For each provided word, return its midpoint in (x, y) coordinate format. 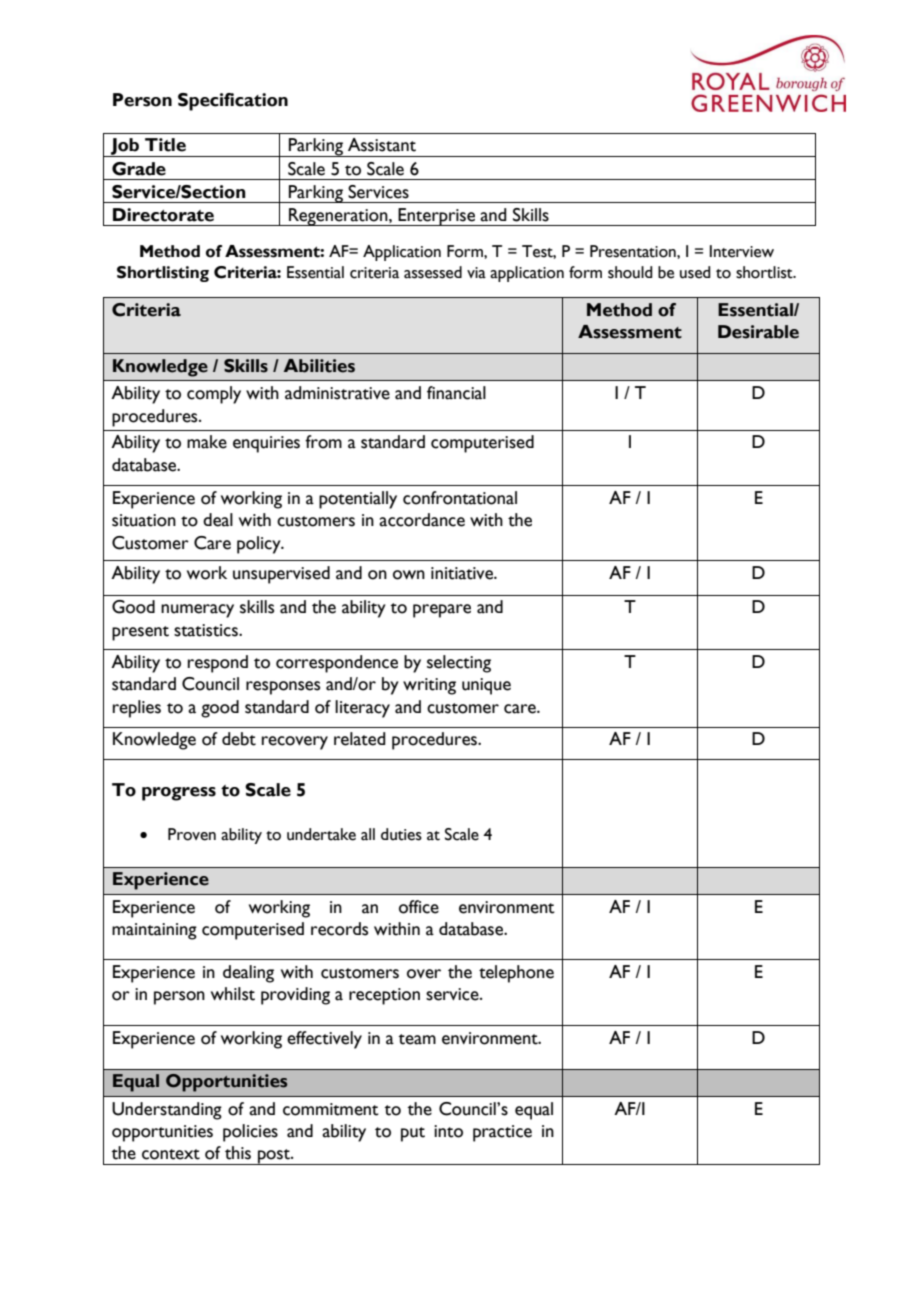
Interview (742, 251)
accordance (422, 520)
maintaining (154, 931)
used (695, 272)
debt (239, 739)
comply (214, 395)
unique (486, 686)
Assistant (382, 145)
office (419, 907)
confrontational (460, 498)
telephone (516, 974)
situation (144, 520)
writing (429, 686)
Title (165, 145)
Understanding (167, 1111)
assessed (433, 272)
